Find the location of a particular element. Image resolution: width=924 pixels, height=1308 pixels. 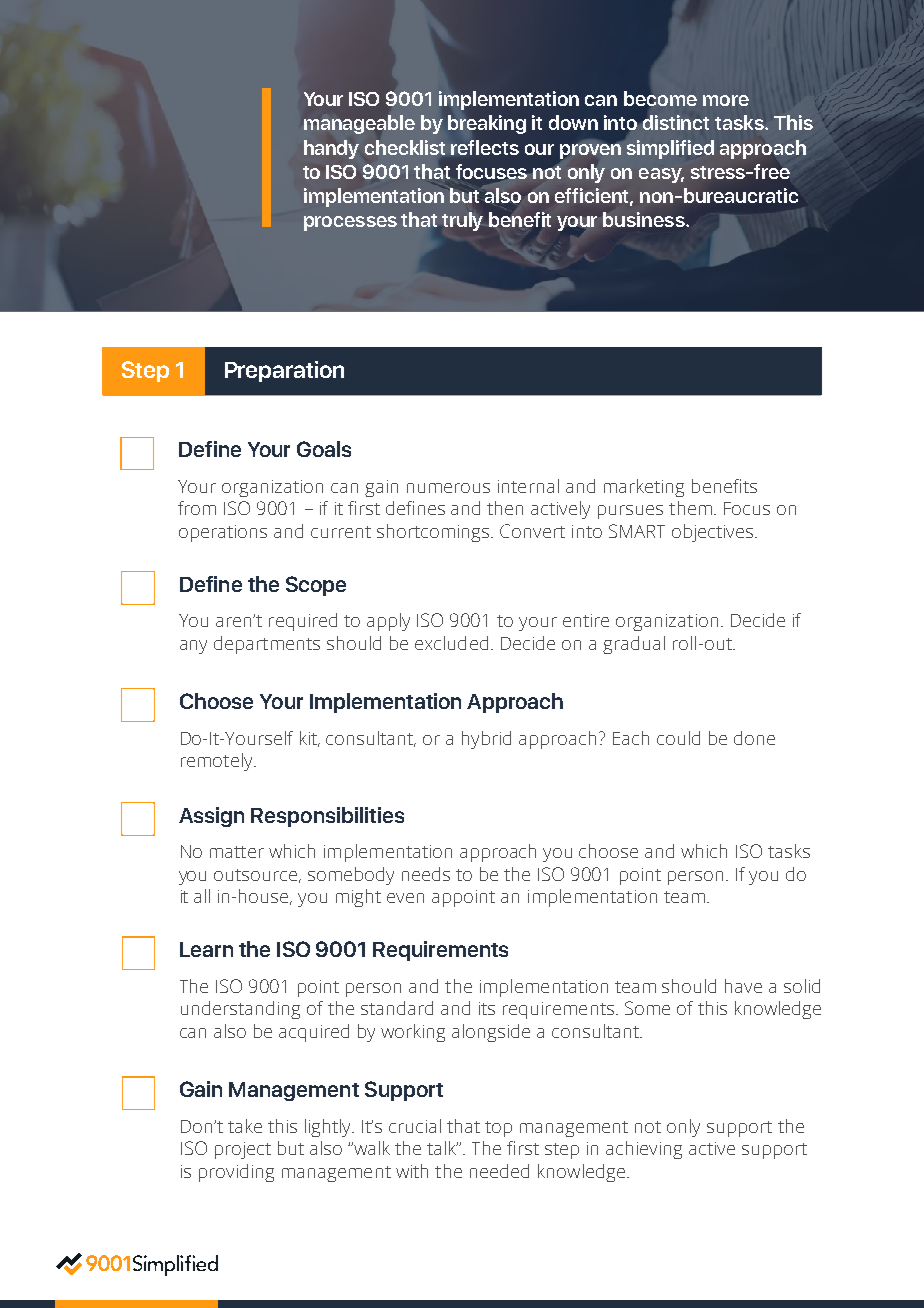

Goals is located at coordinates (324, 449).
